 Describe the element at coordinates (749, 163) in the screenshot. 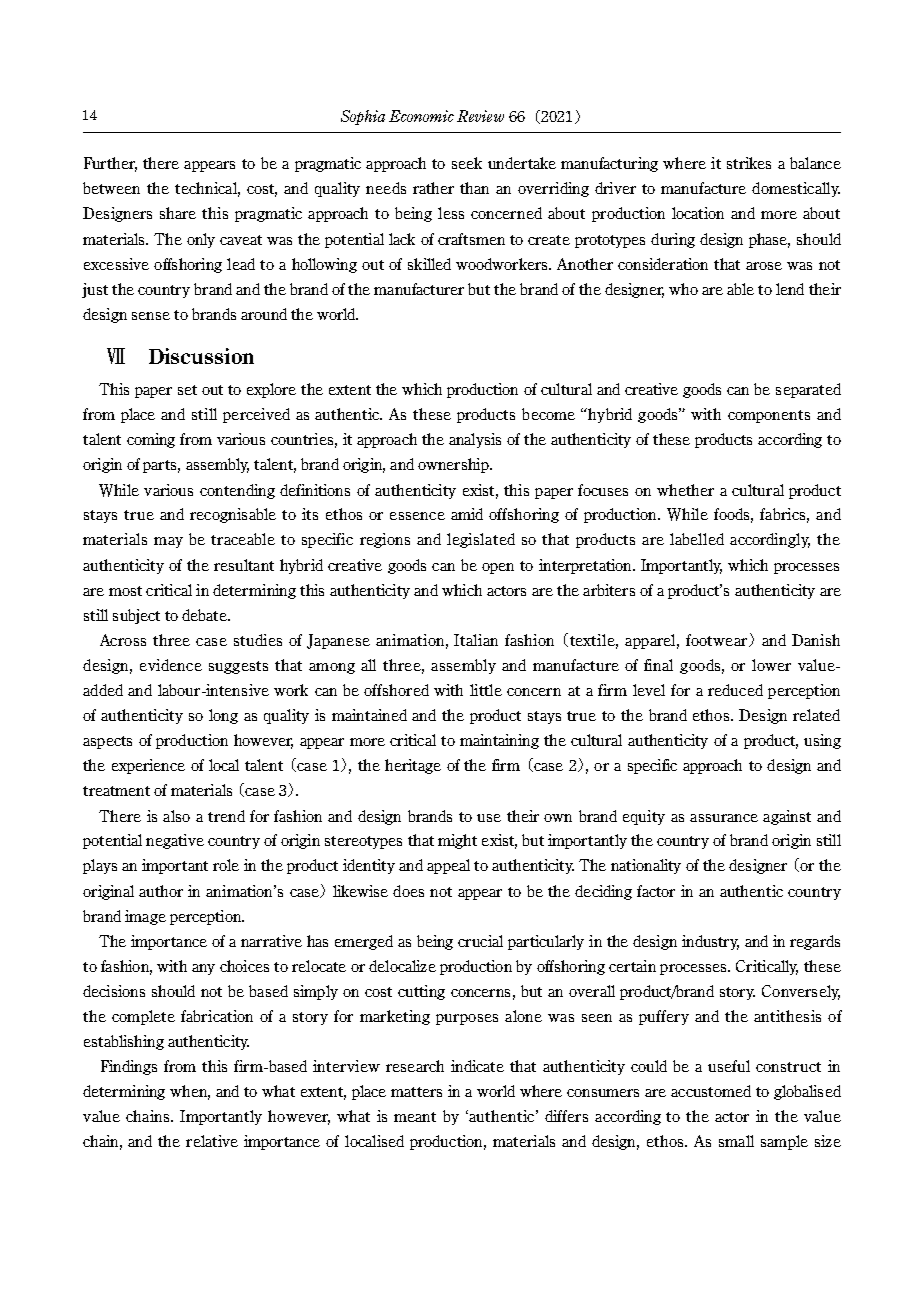

I see `strikes` at that location.
